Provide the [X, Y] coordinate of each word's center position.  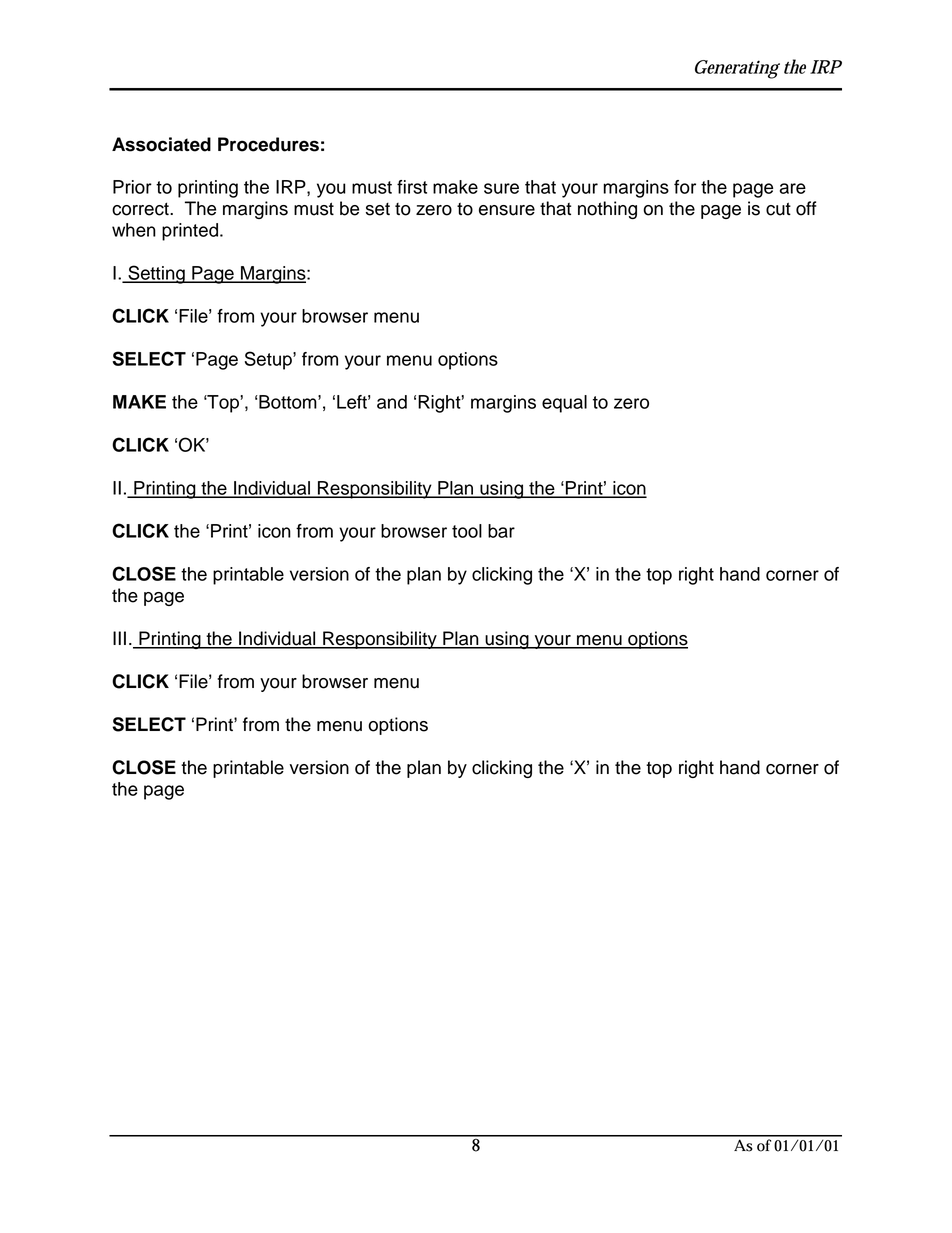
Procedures [268, 144]
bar [501, 531]
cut [778, 209]
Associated [161, 144]
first [412, 187]
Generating [737, 69]
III [119, 638]
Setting [156, 274]
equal [564, 404]
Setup [269, 360]
